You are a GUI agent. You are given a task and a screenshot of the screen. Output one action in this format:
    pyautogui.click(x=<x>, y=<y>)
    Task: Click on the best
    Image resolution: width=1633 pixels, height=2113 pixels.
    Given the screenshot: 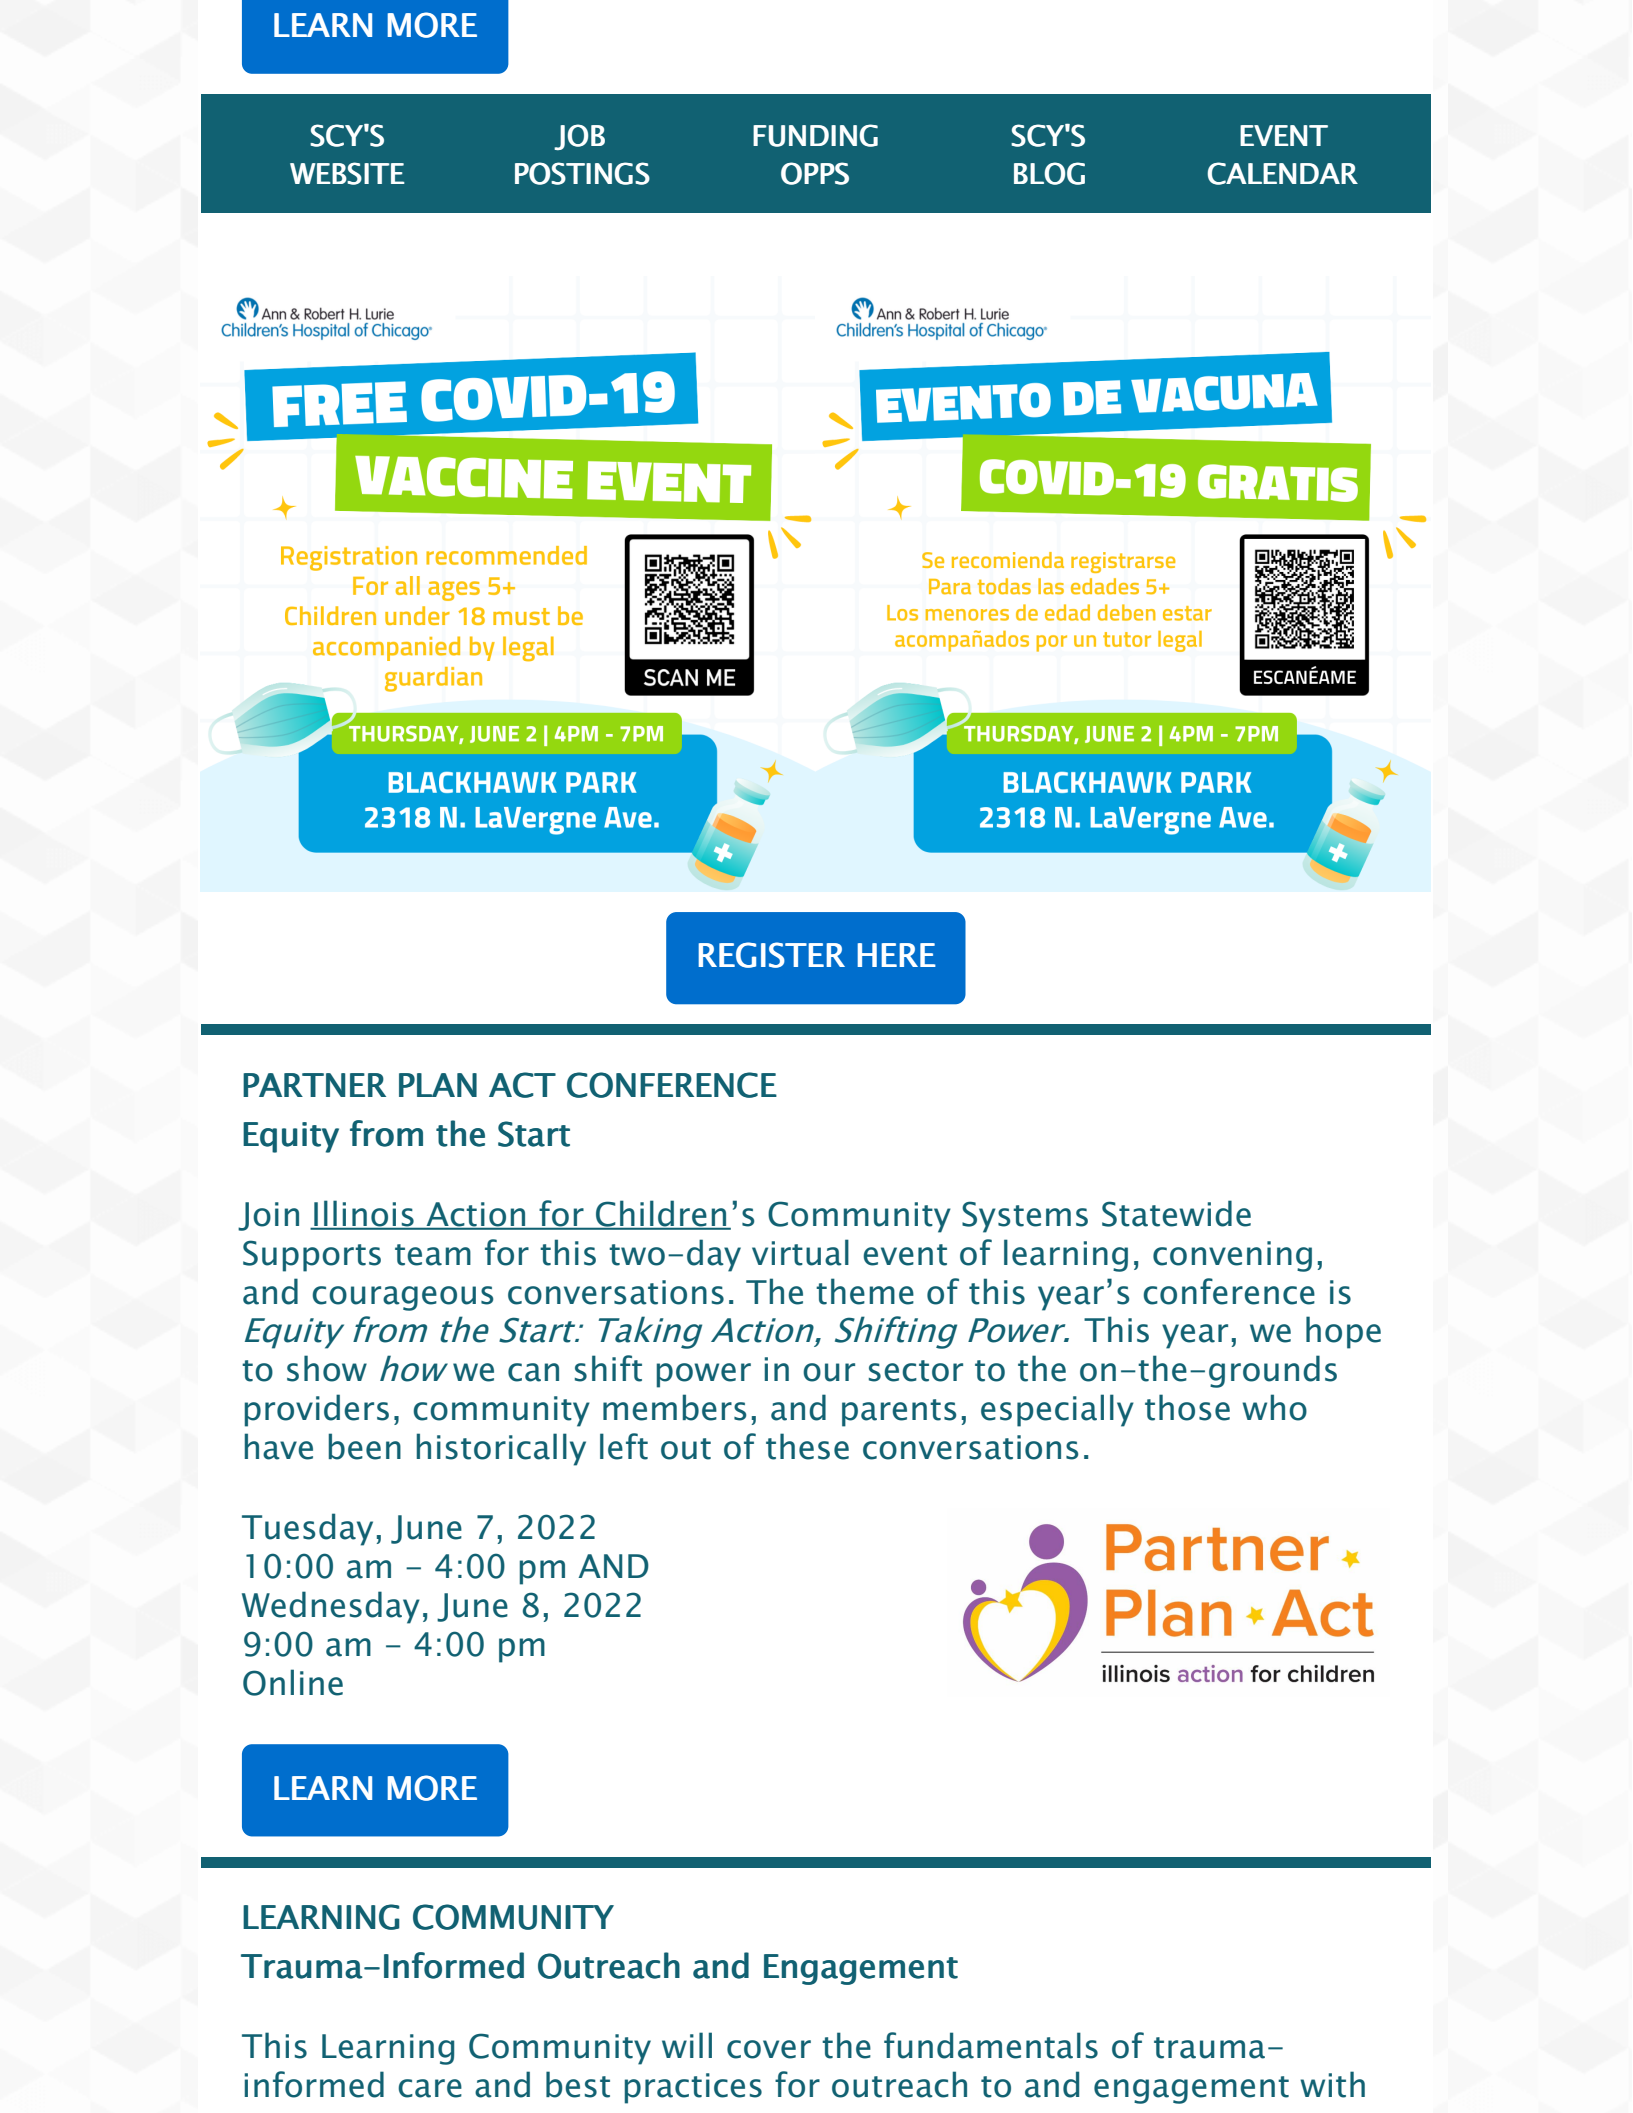 What is the action you would take?
    pyautogui.click(x=578, y=2084)
